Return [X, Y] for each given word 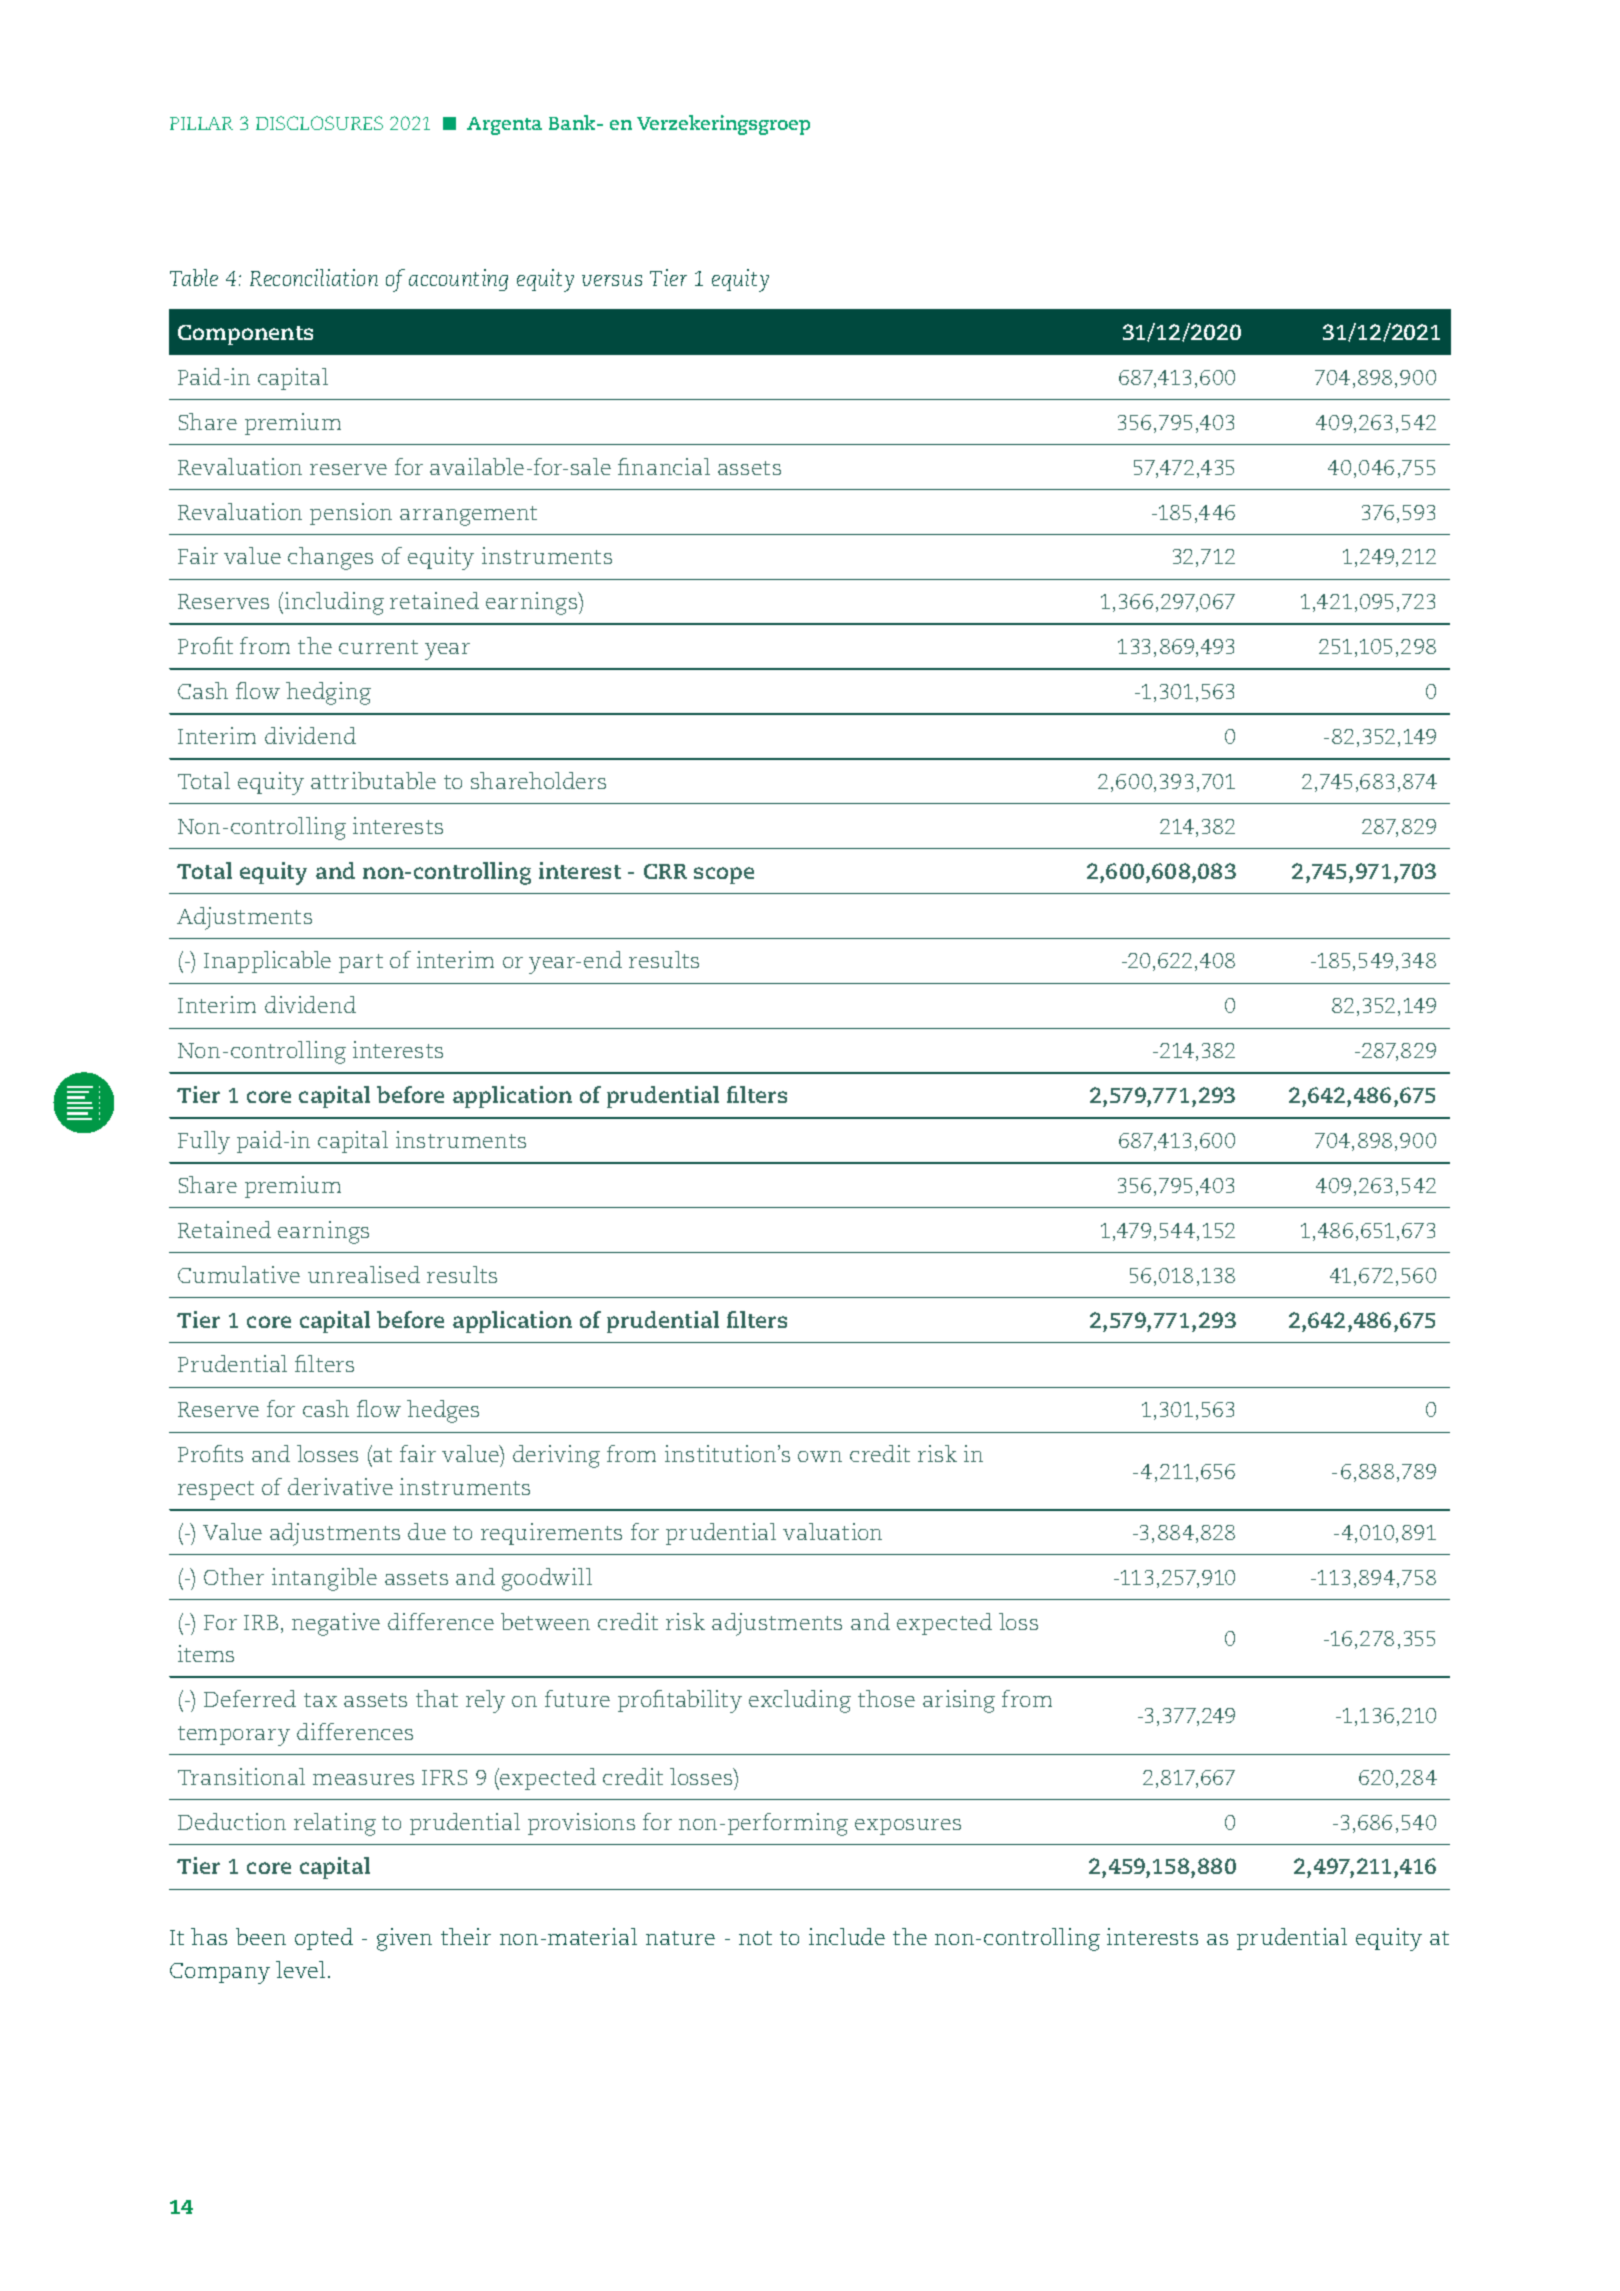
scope [724, 875]
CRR [665, 871]
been [261, 1936]
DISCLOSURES [319, 123]
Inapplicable [267, 962]
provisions [581, 1824]
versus [612, 280]
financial [664, 466]
